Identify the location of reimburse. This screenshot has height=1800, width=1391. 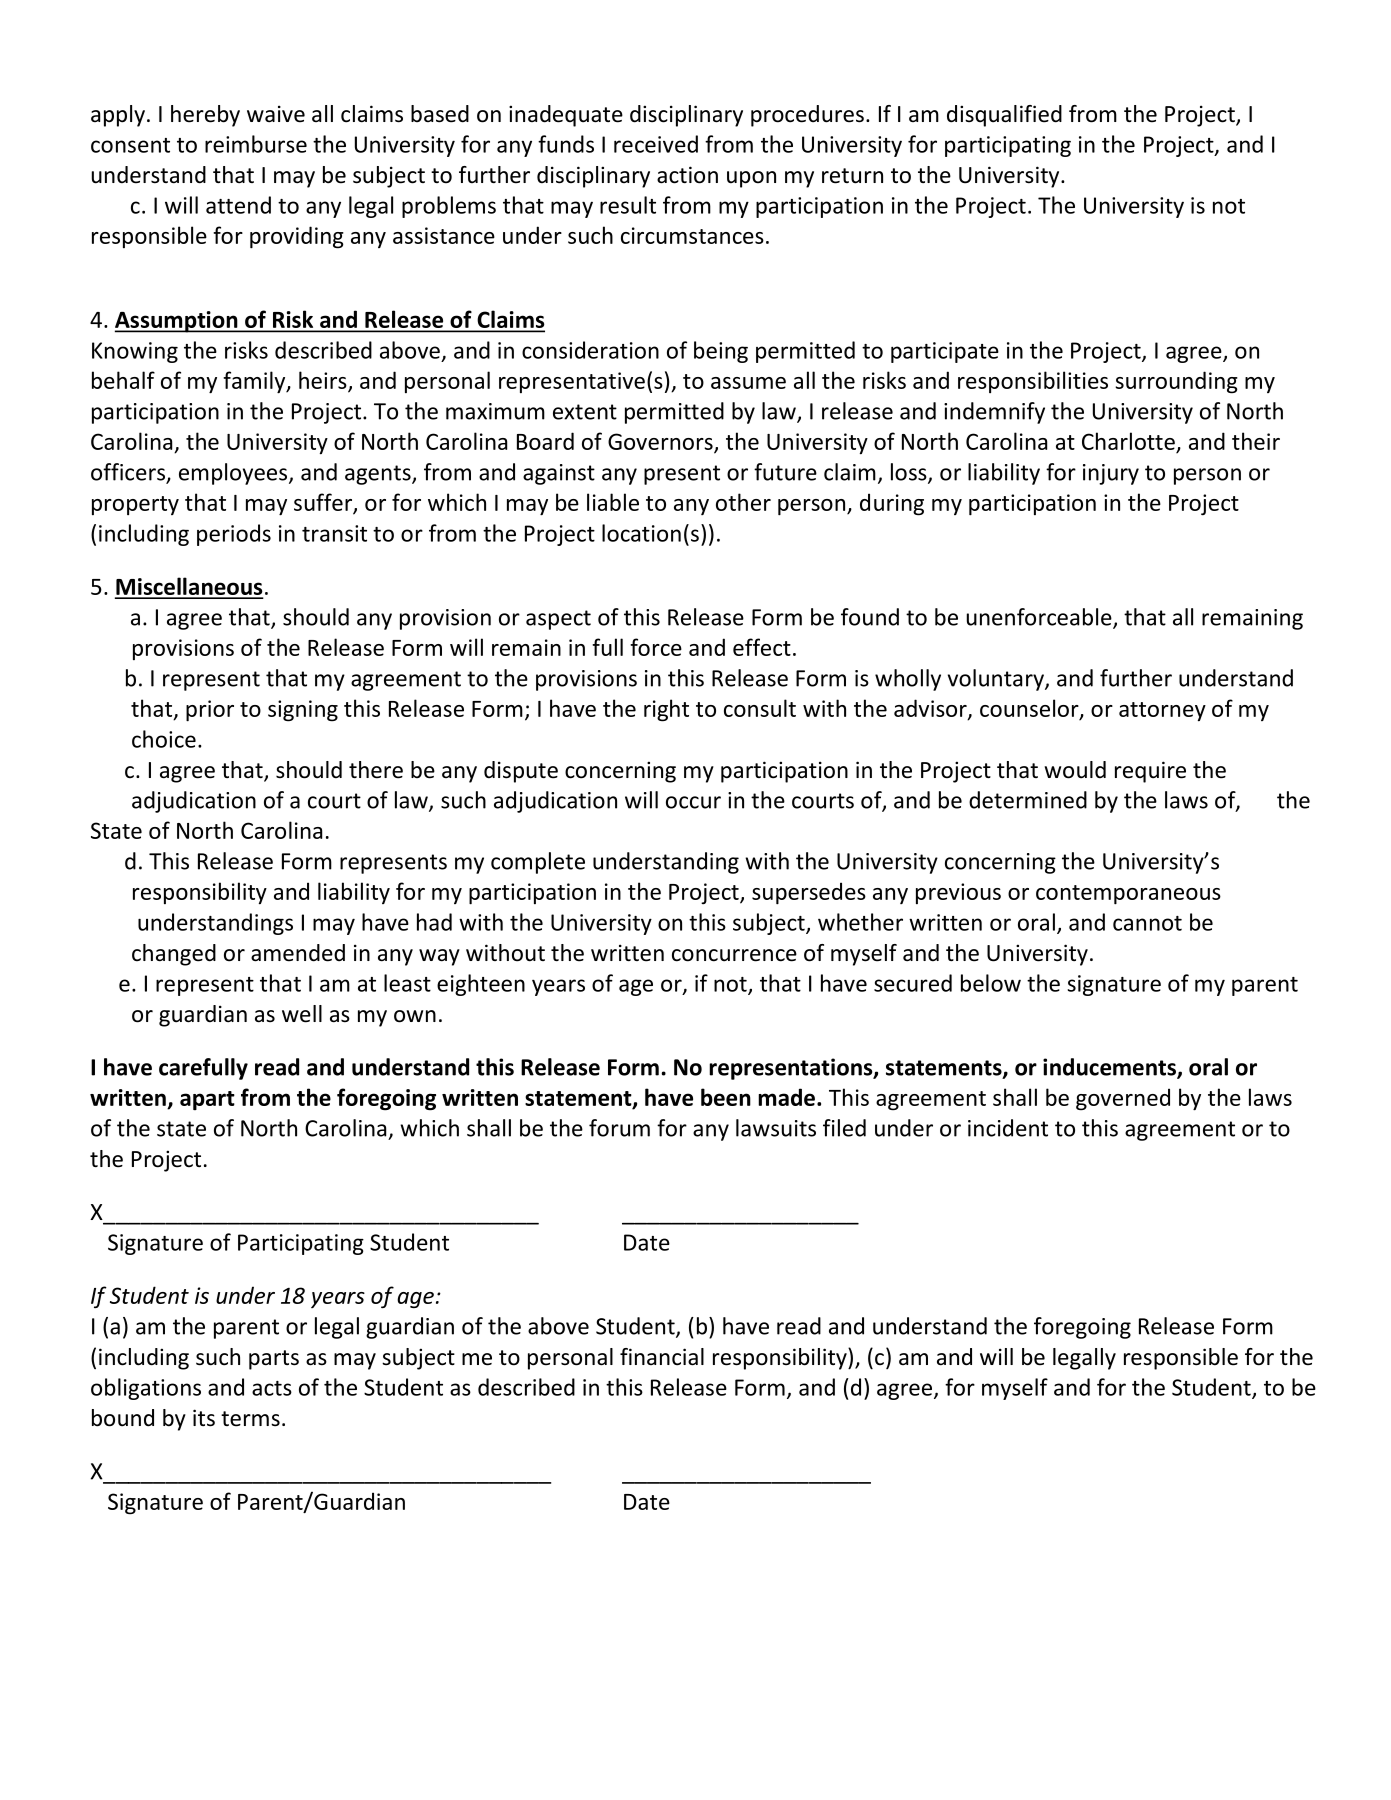
(256, 144).
